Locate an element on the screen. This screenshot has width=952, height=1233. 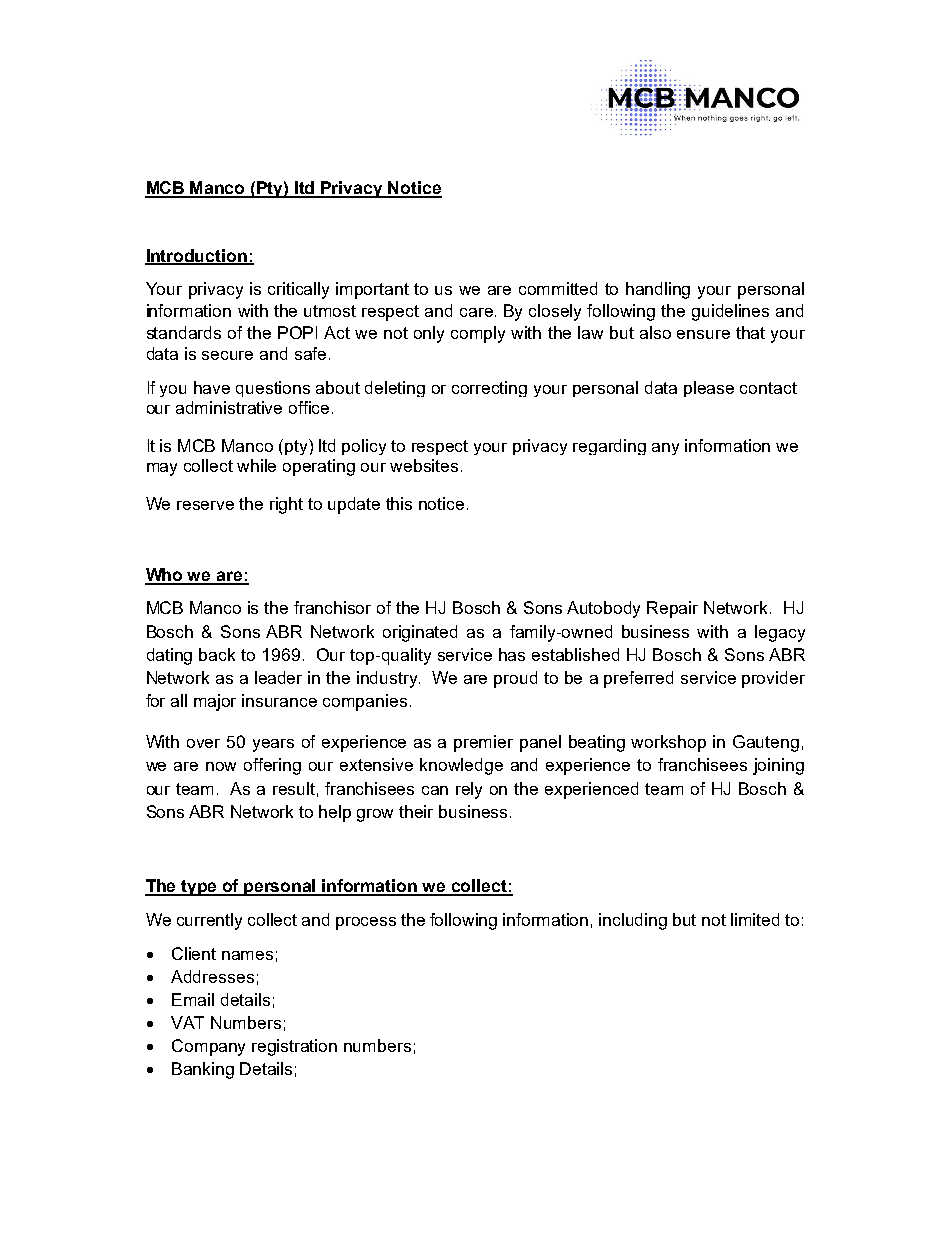
registration is located at coordinates (294, 1047).
